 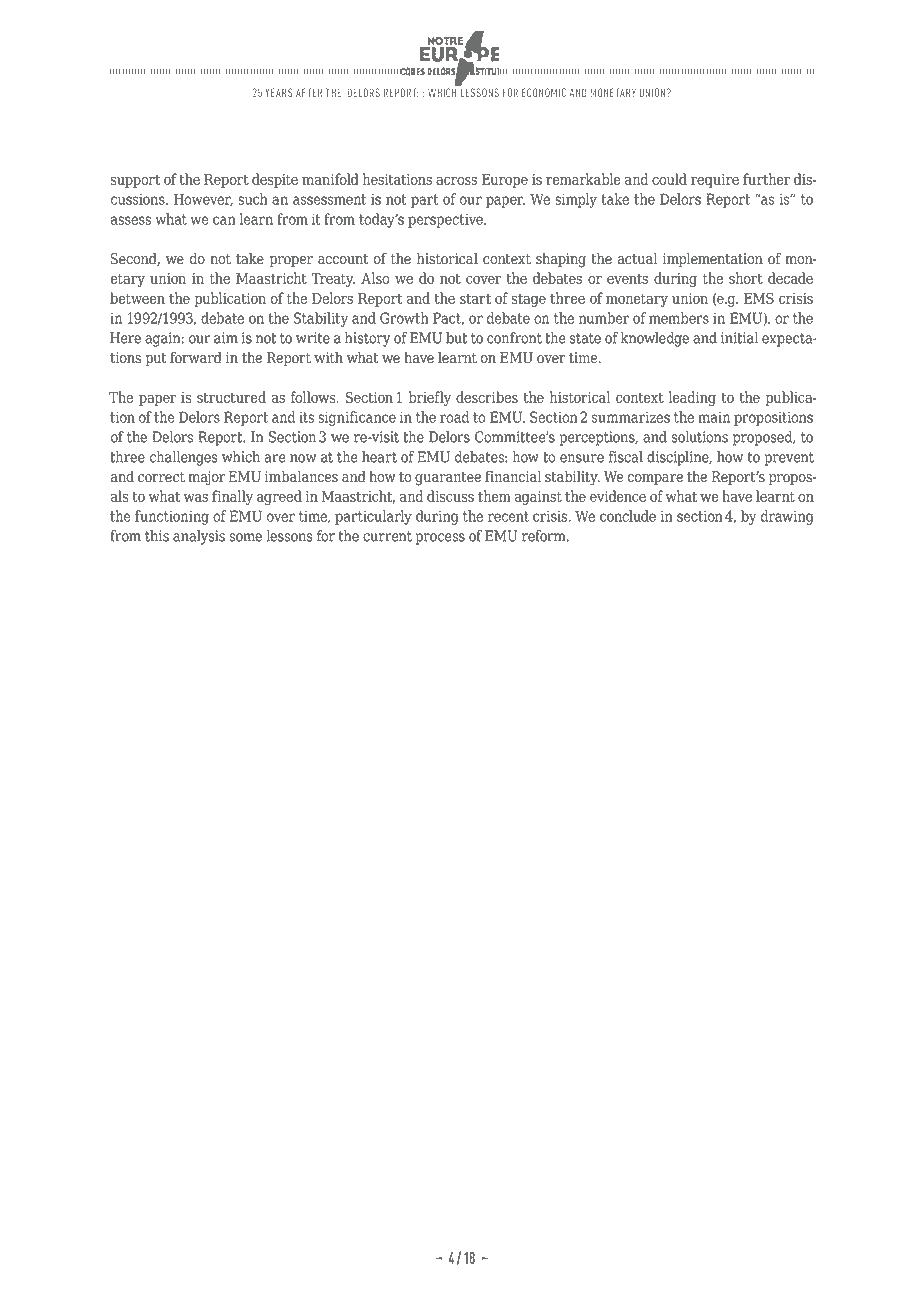 What do you see at coordinates (679, 318) in the document?
I see `members` at bounding box center [679, 318].
